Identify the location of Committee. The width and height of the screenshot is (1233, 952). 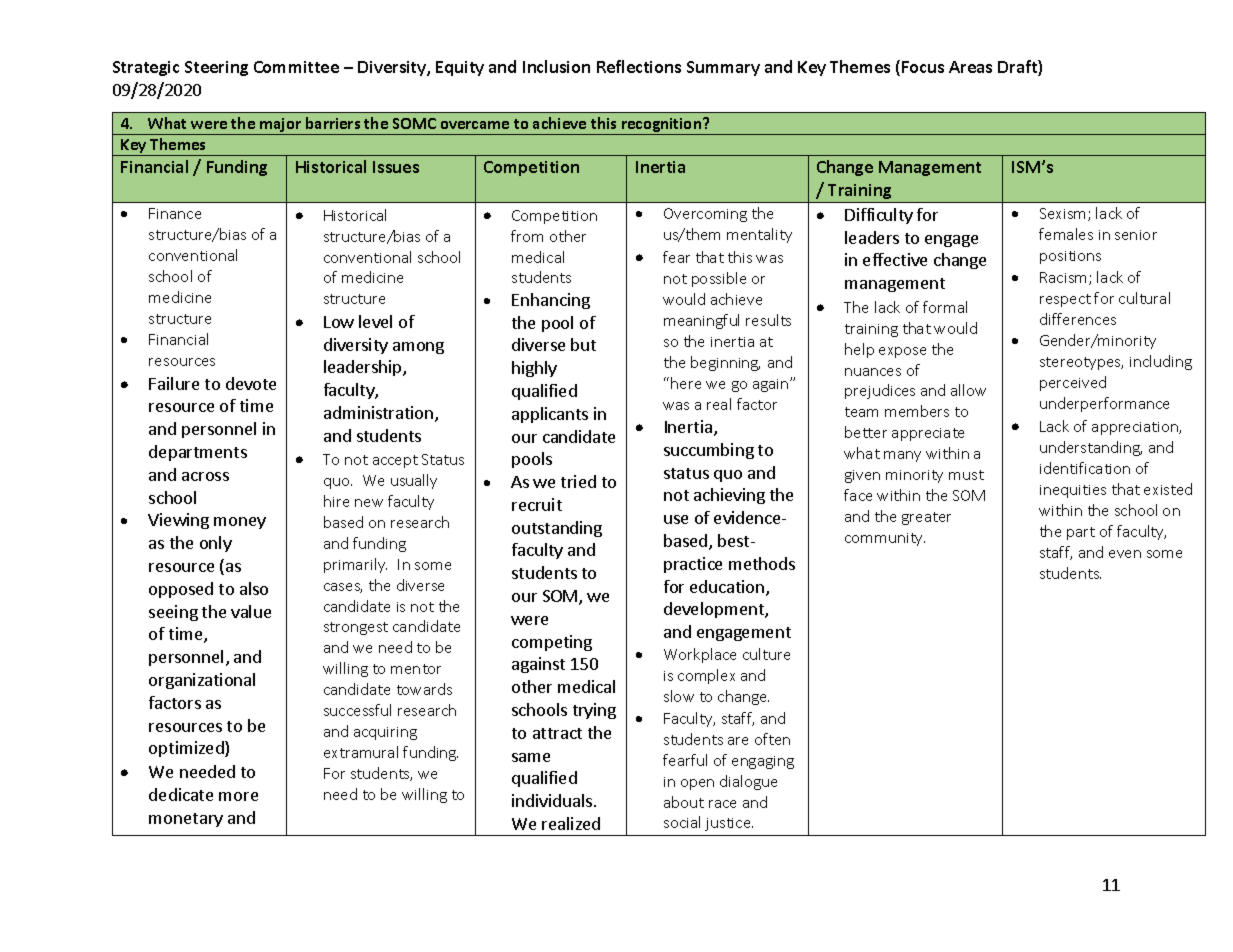
(296, 67).
